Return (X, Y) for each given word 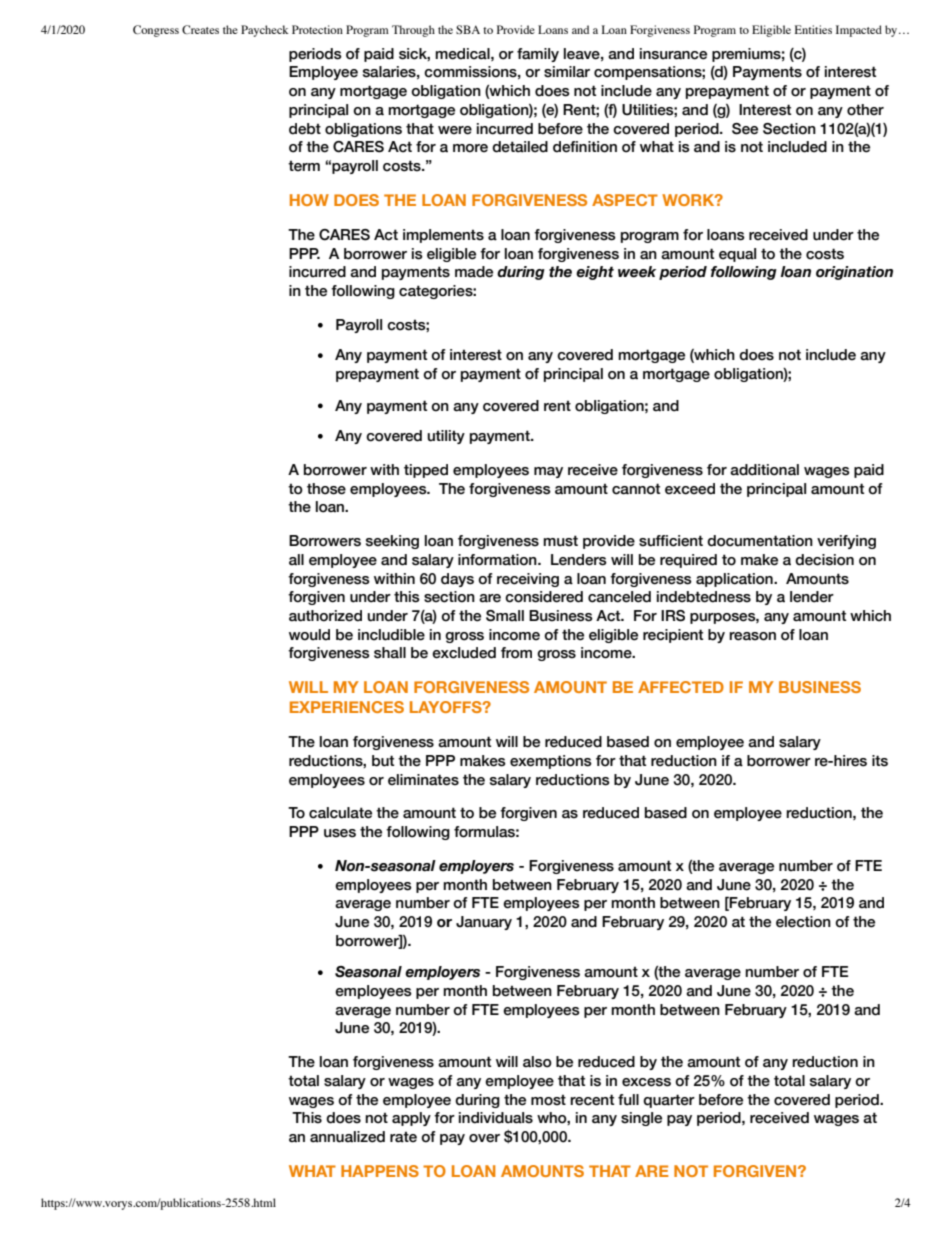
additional (764, 470)
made (474, 272)
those (326, 489)
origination (854, 273)
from (516, 653)
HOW (309, 200)
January (484, 923)
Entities (813, 29)
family (538, 55)
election (803, 922)
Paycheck (264, 31)
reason (752, 636)
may (548, 472)
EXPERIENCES (347, 707)
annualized (347, 1137)
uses (340, 833)
